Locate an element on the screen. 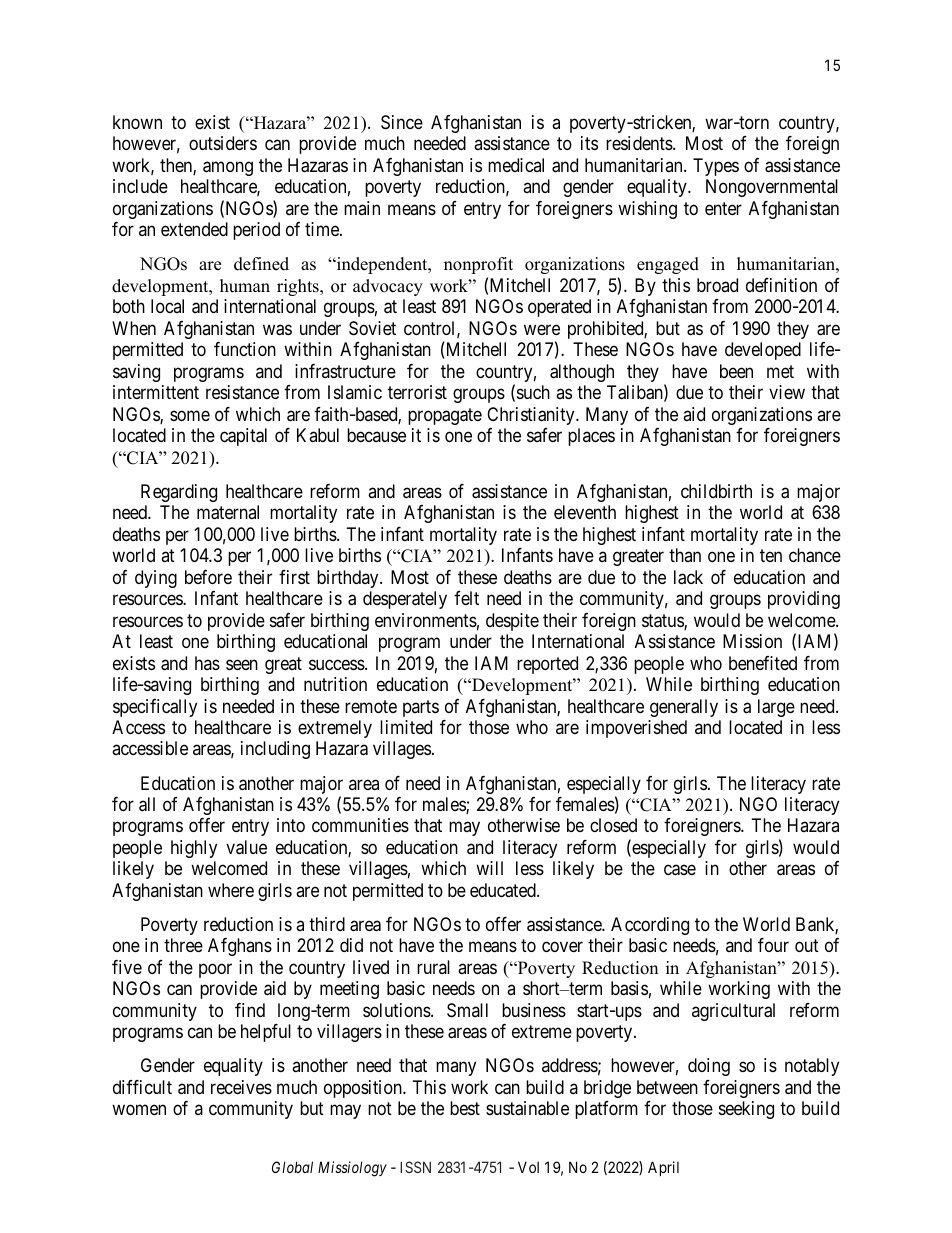 This screenshot has height=1233, width=952. best is located at coordinates (465, 1108).
